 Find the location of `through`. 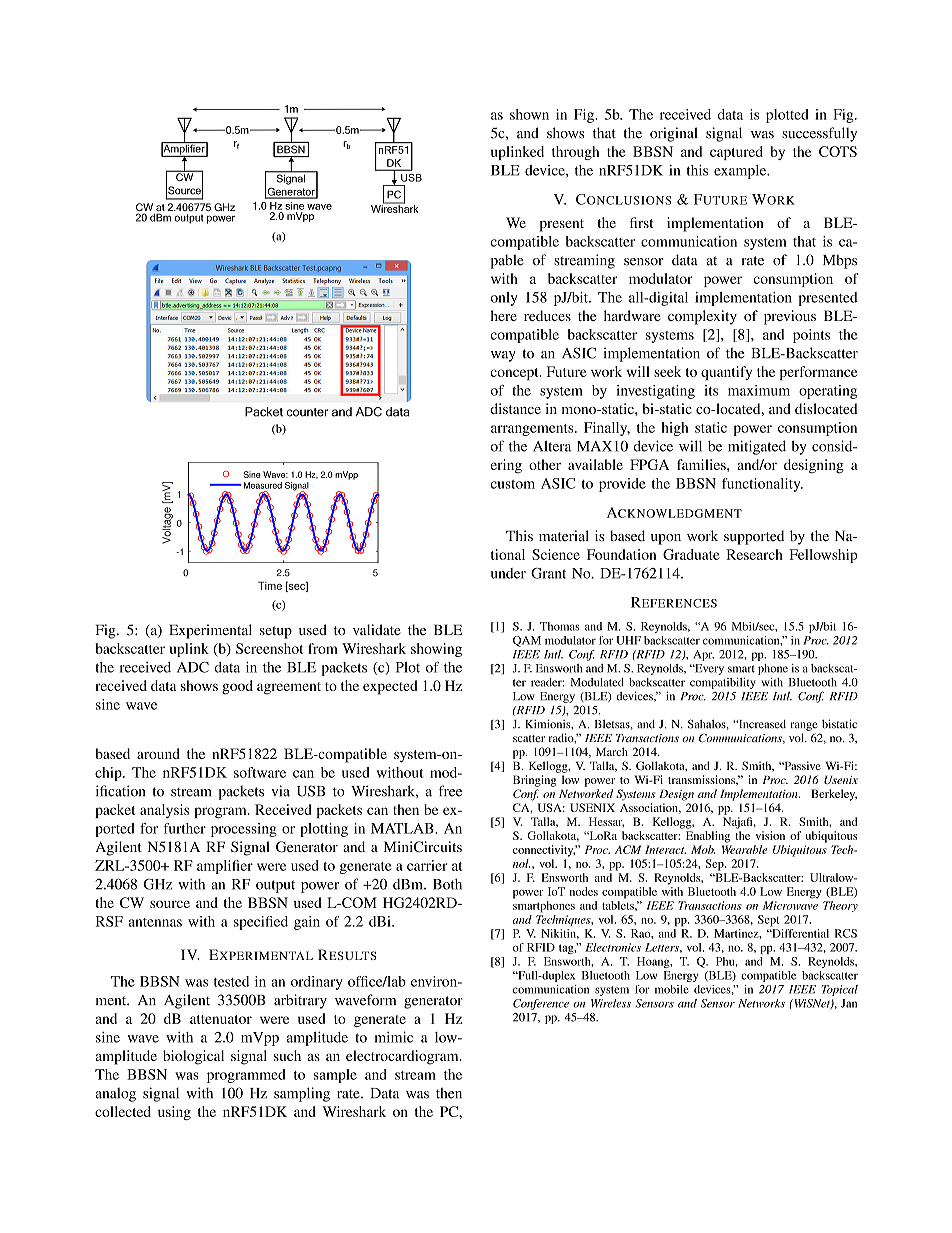

through is located at coordinates (575, 153).
